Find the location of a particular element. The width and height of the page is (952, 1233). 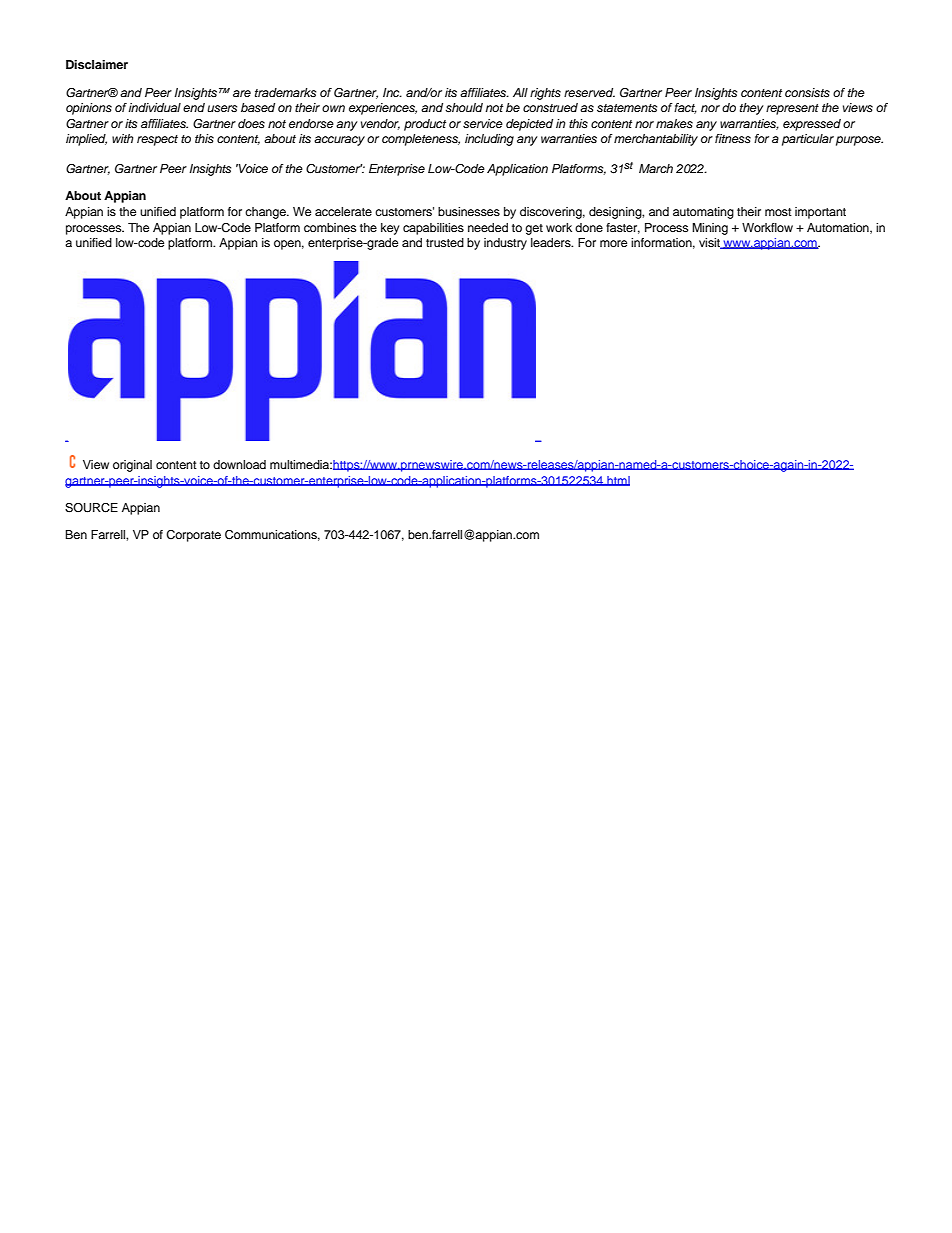

Corporate is located at coordinates (193, 536).
